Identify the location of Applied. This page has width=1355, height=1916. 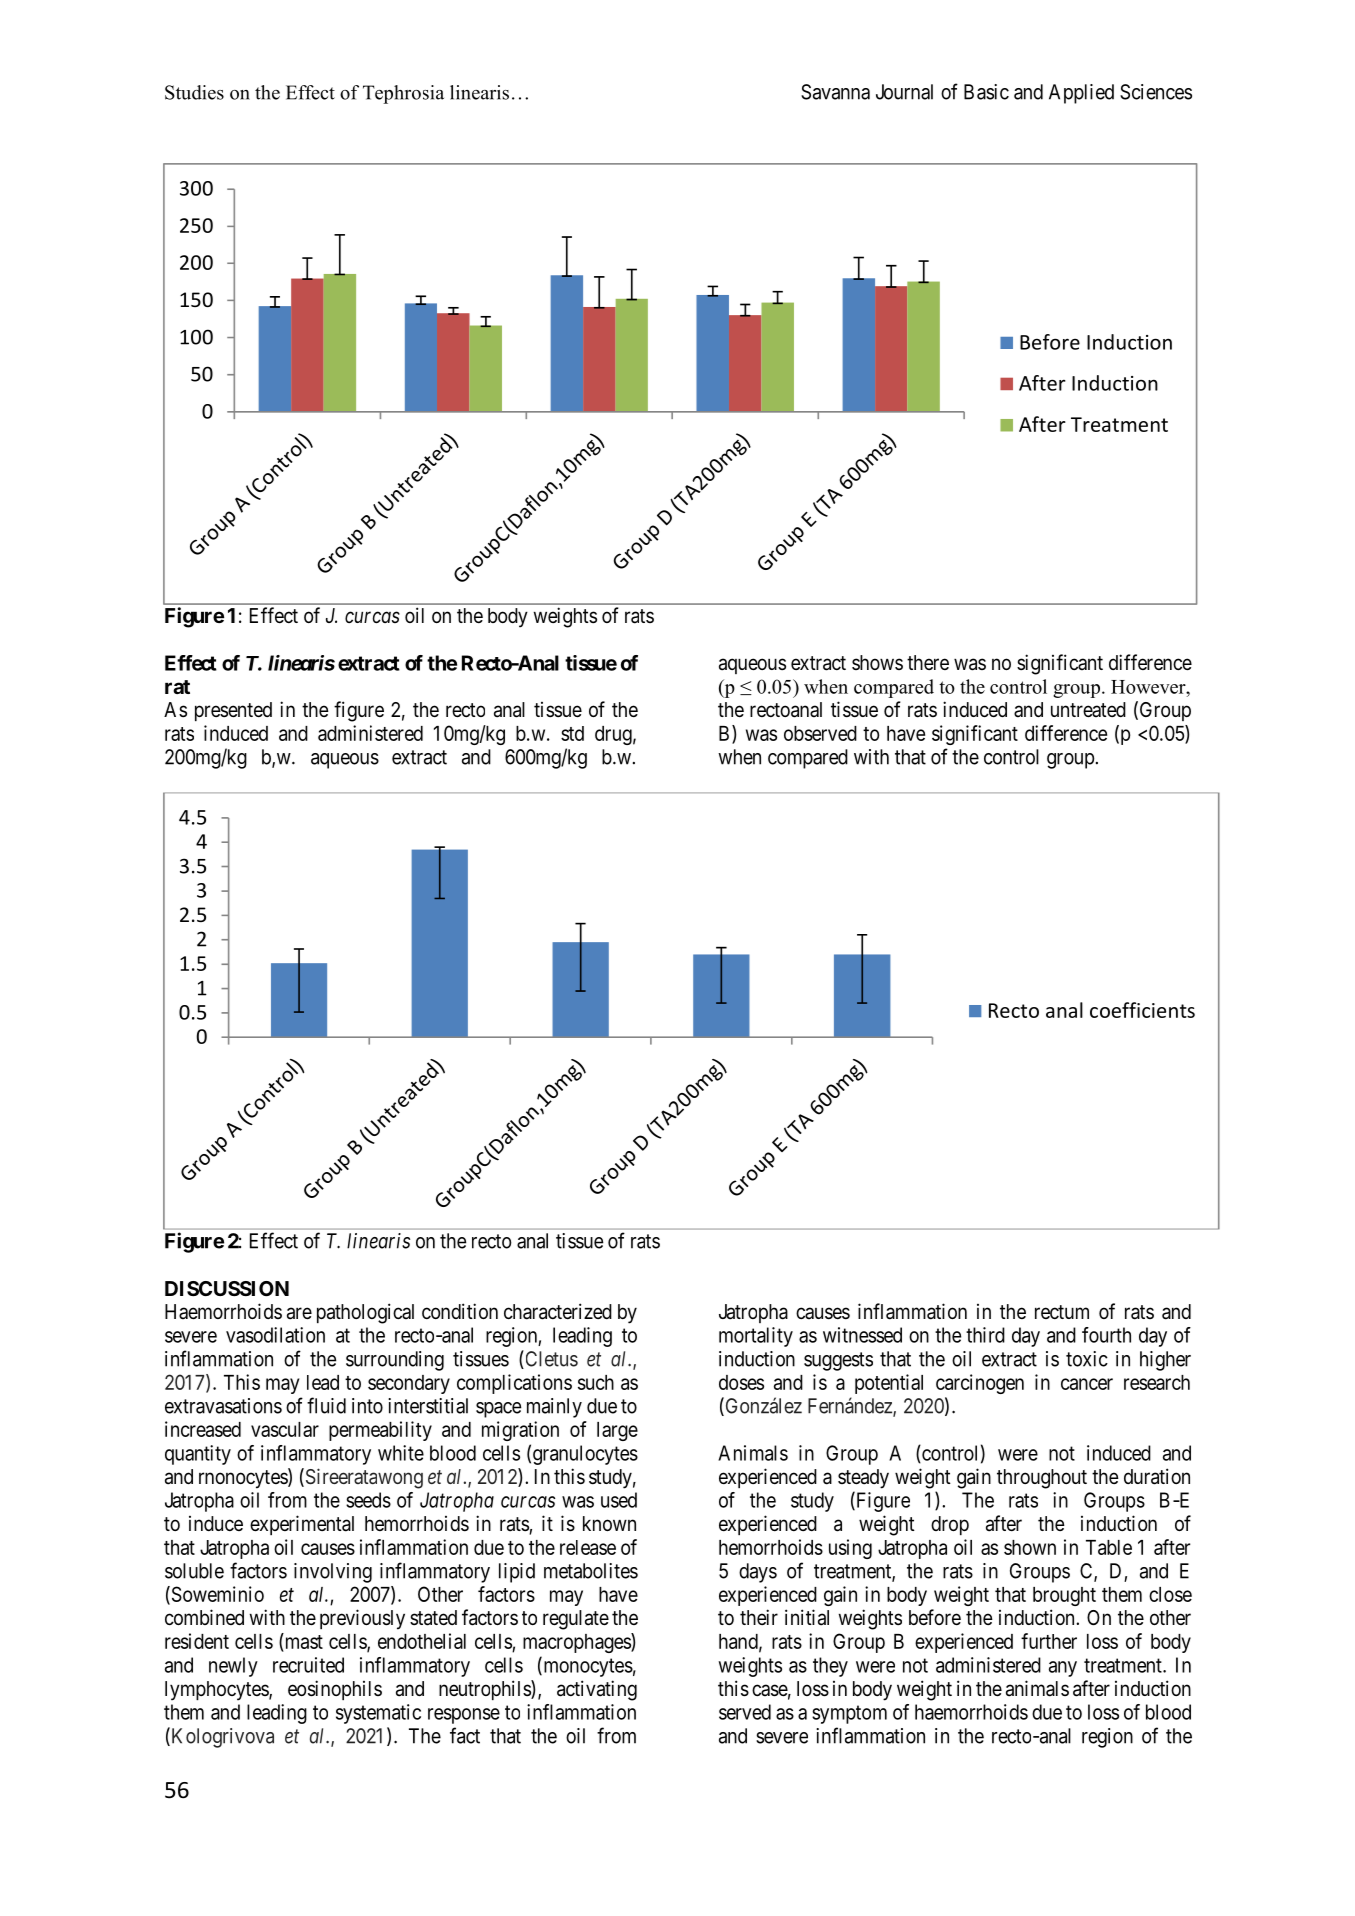
(1081, 94).
